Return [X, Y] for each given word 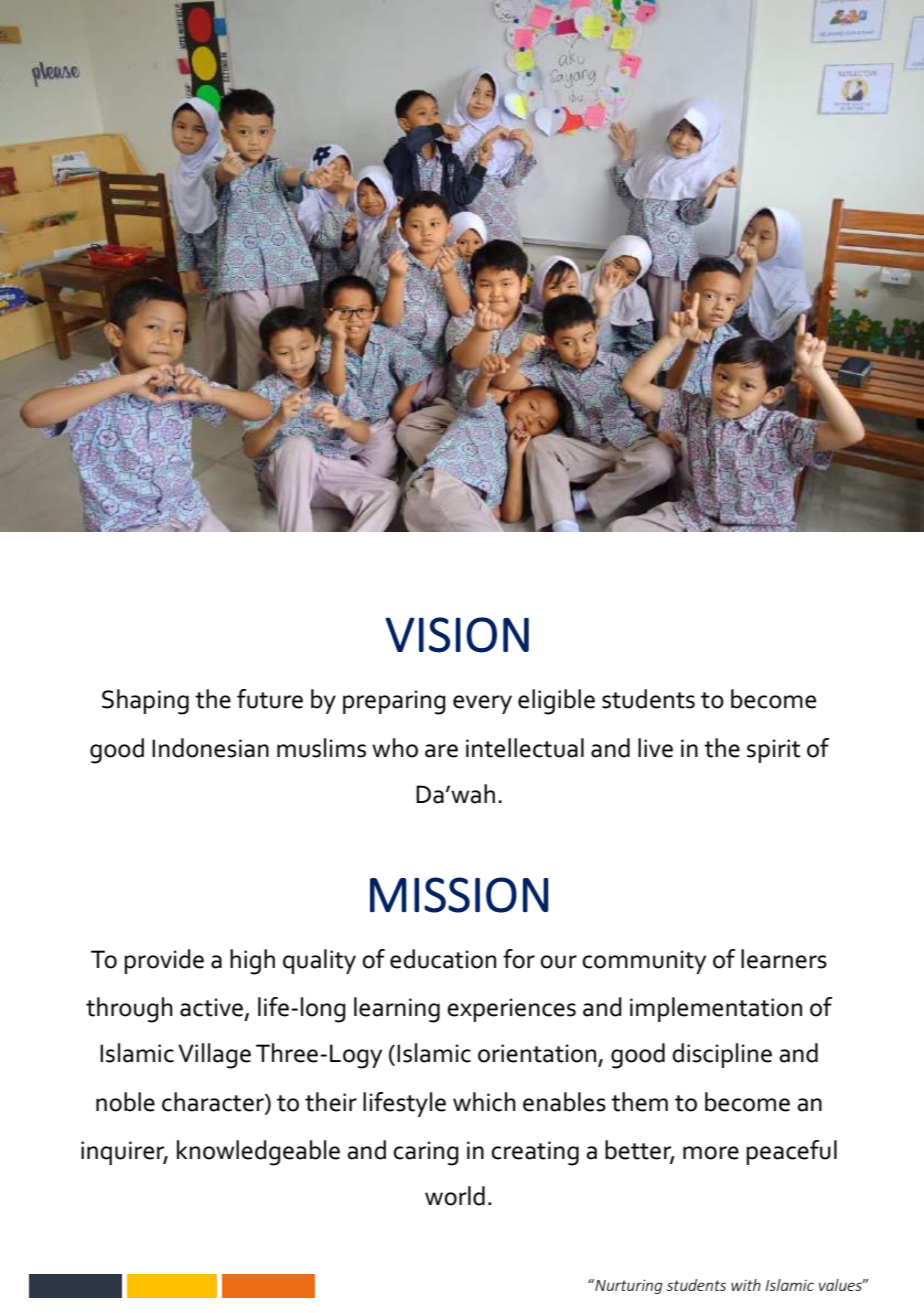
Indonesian [210, 748]
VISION [457, 635]
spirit [773, 751]
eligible [556, 702]
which [484, 1102]
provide [164, 961]
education [443, 959]
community [644, 962]
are [441, 751]
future [270, 699]
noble [125, 1102]
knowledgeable [258, 1153]
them [639, 1102]
